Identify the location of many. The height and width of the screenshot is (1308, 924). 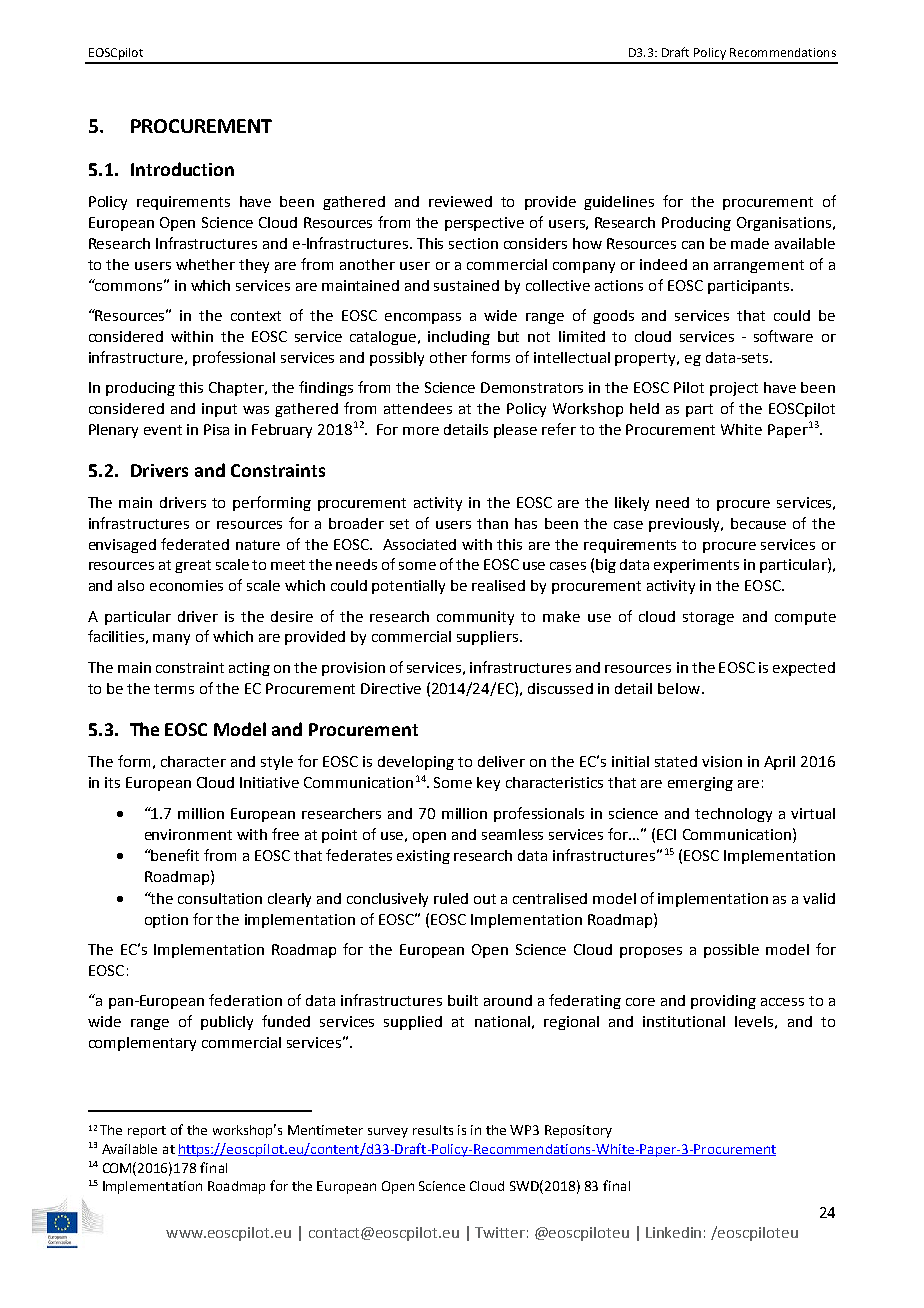
(171, 639).
